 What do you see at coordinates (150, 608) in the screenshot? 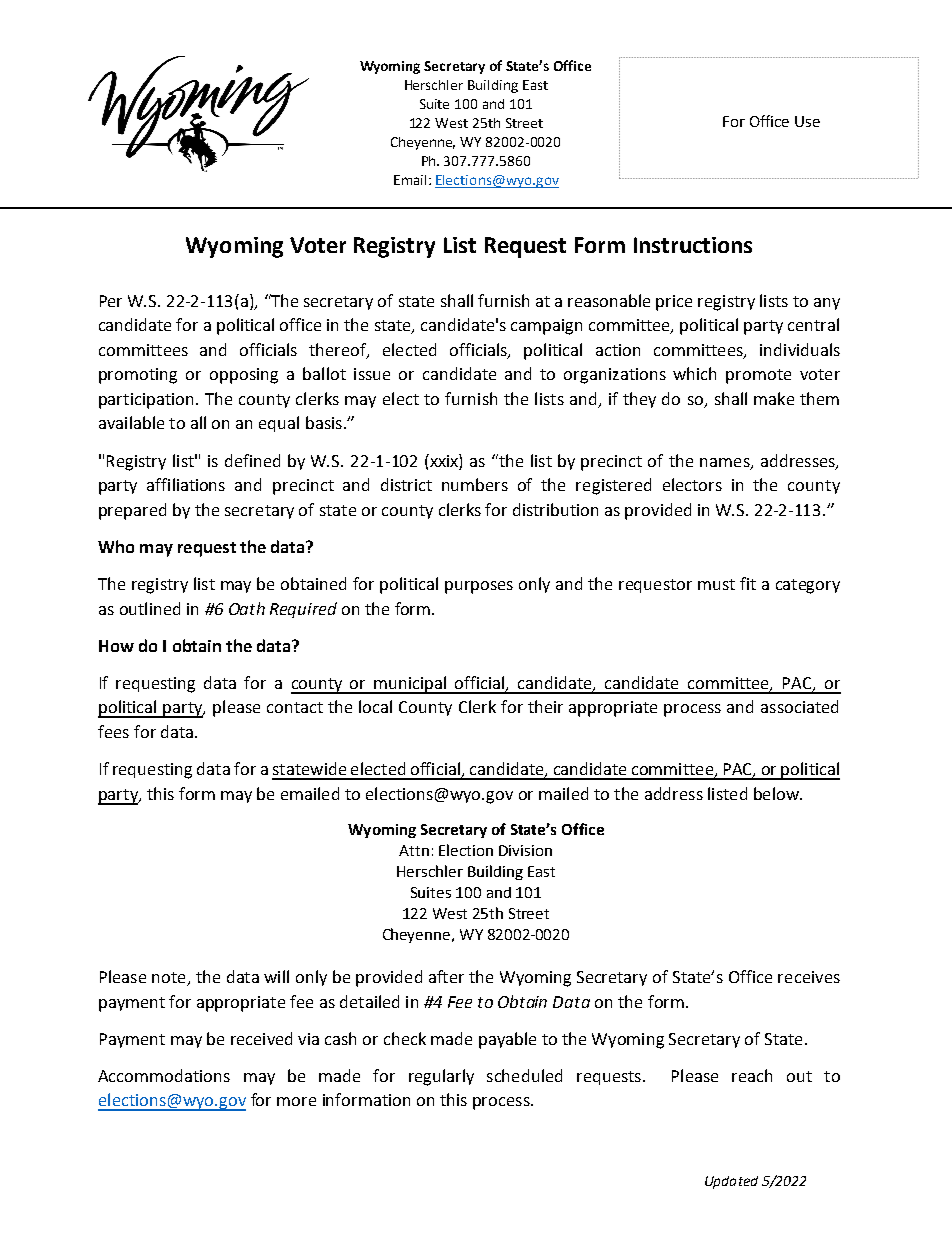
I see `outlined` at bounding box center [150, 608].
